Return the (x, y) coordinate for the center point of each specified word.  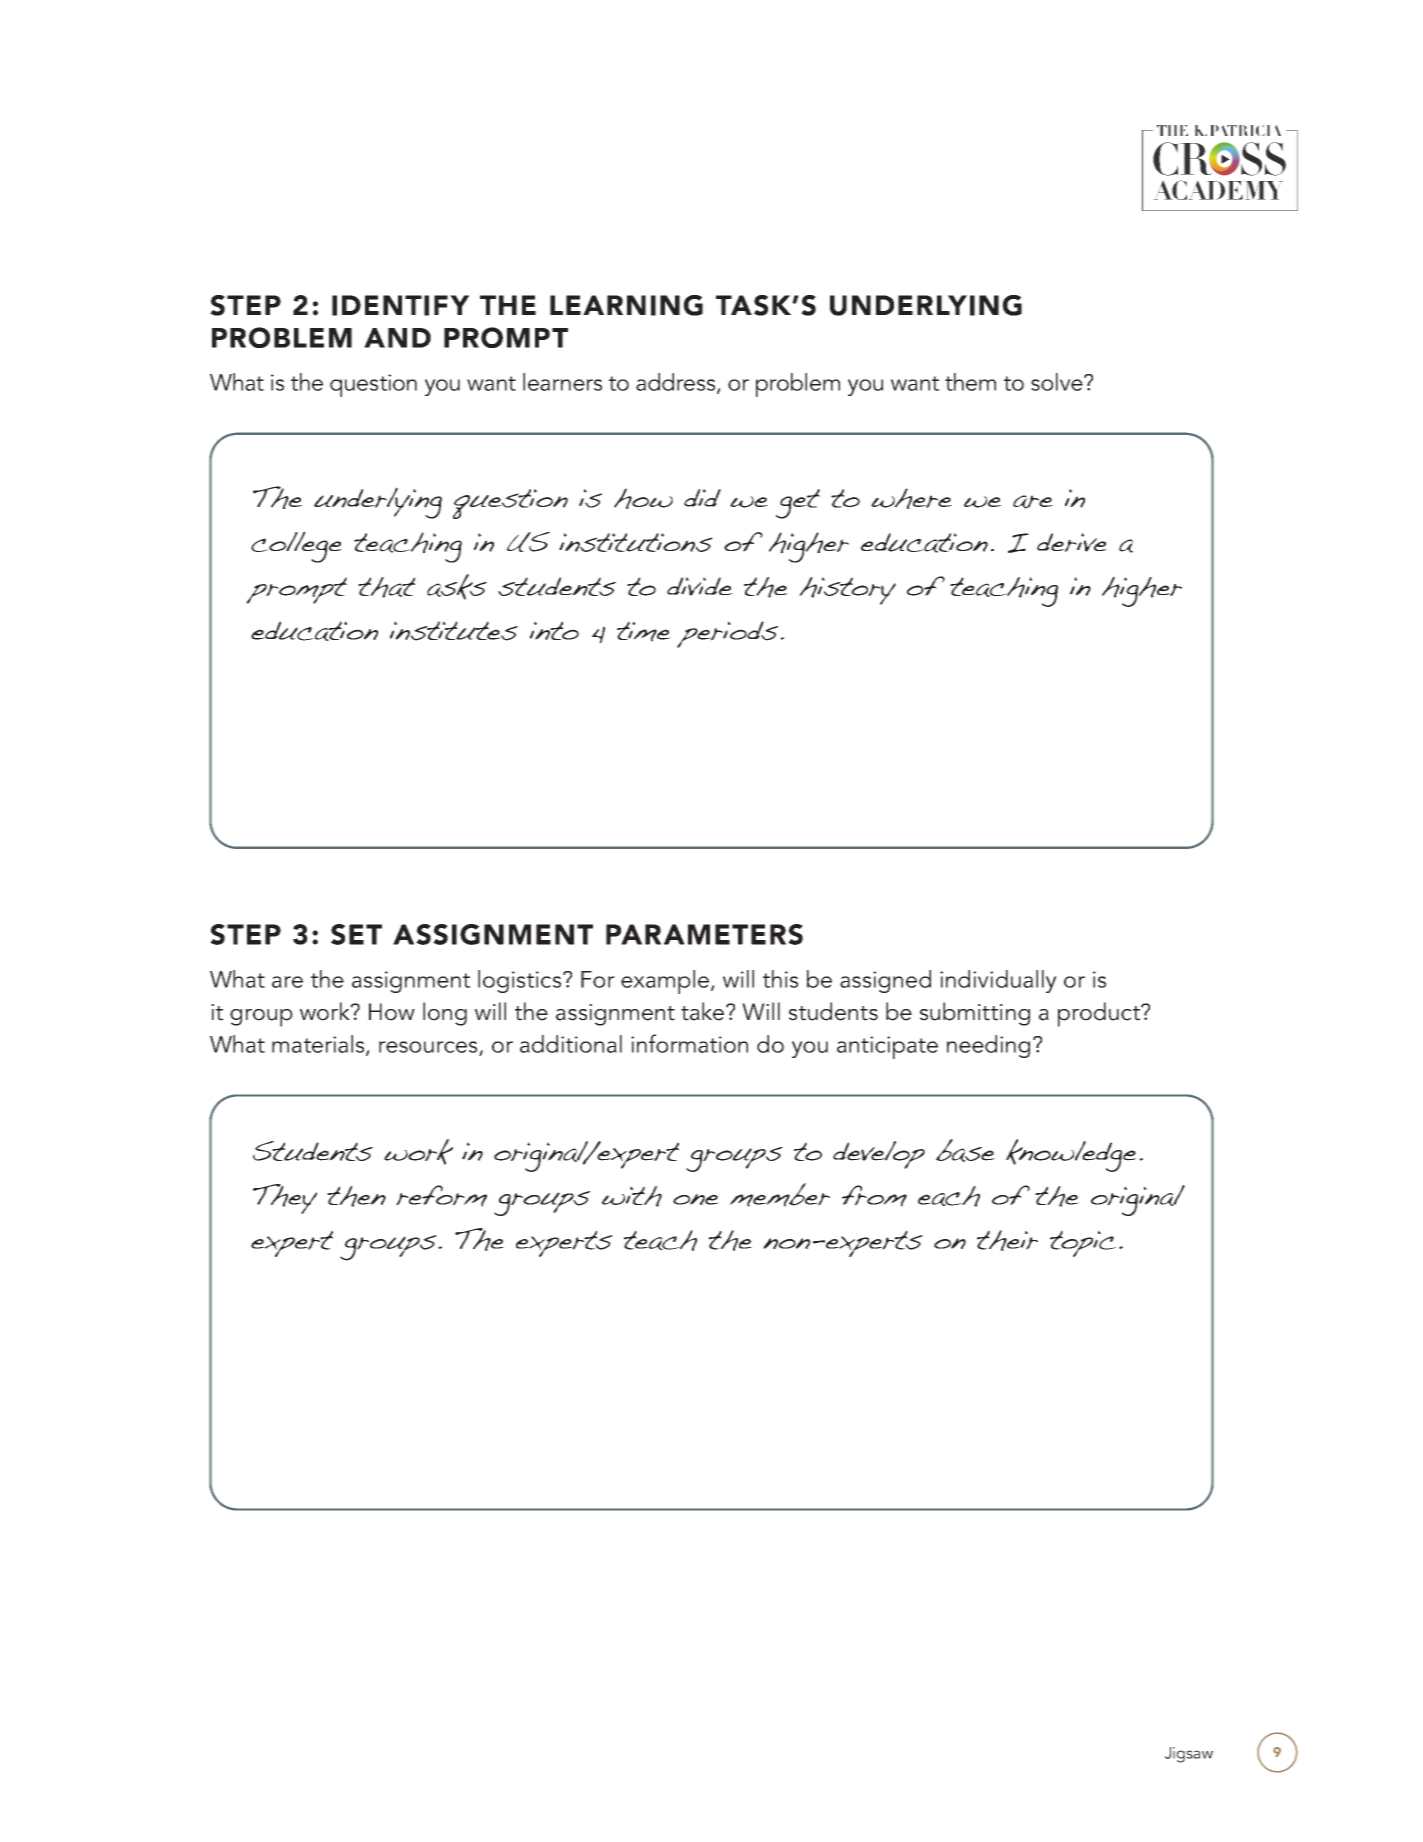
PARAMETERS (704, 934)
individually (998, 981)
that (386, 587)
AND (397, 338)
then (356, 1196)
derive (1072, 542)
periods (727, 634)
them (970, 382)
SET (356, 934)
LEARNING (626, 305)
